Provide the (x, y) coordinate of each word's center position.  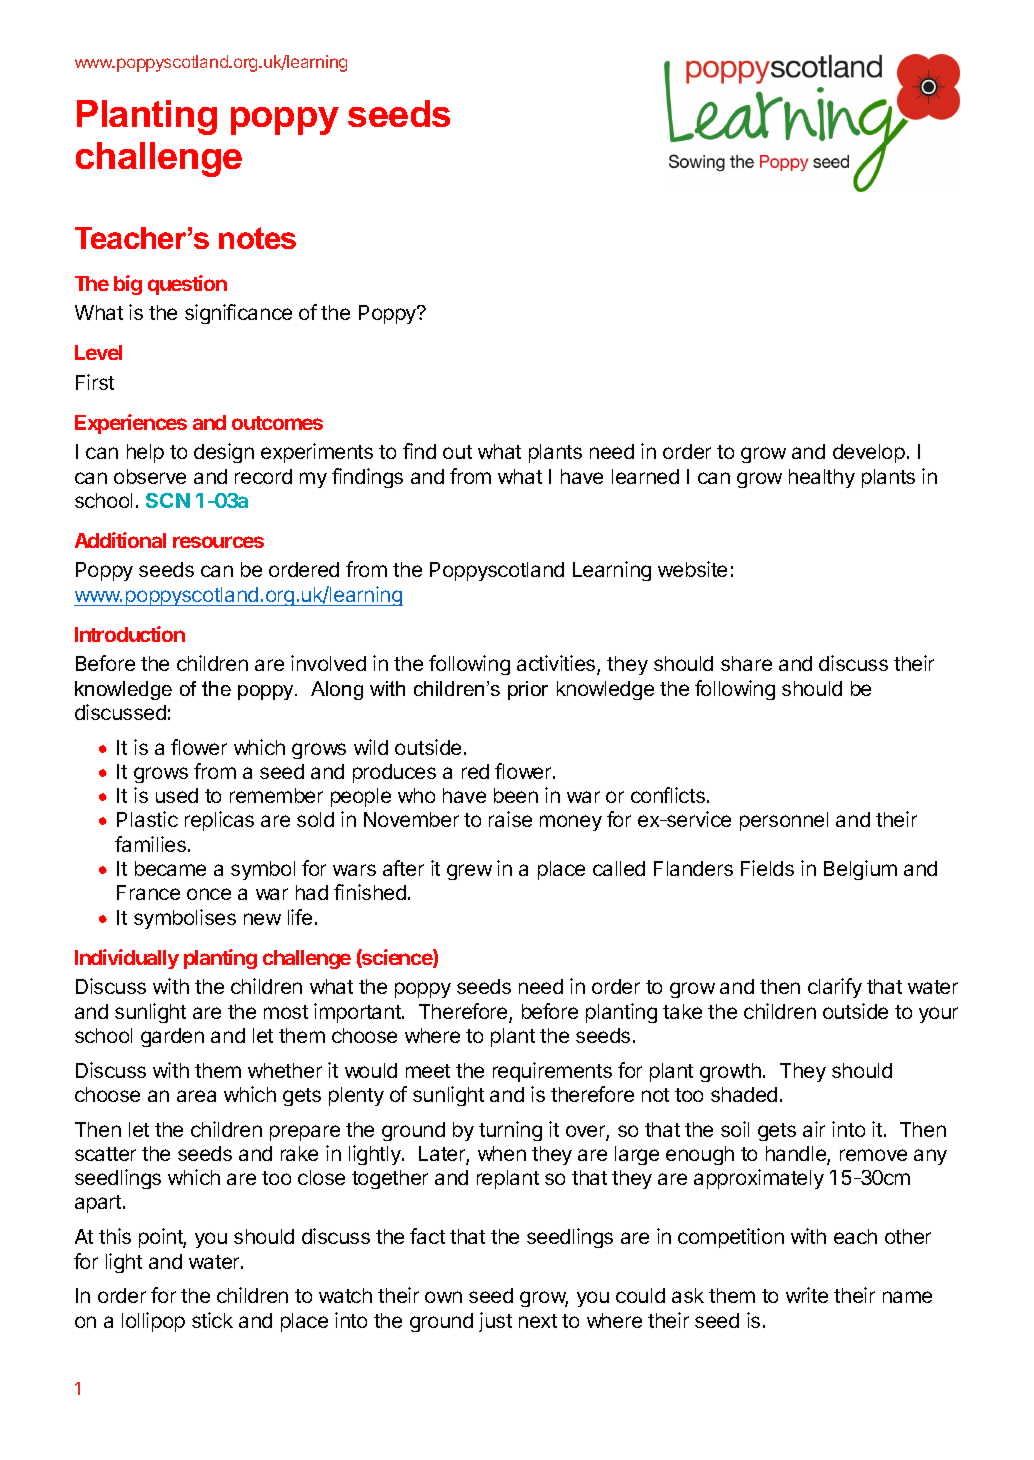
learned (645, 476)
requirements (552, 1072)
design (224, 453)
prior (528, 690)
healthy (822, 478)
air (814, 1129)
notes (257, 238)
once (209, 894)
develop (869, 453)
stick (212, 1320)
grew (469, 872)
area (196, 1096)
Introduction (130, 634)
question (187, 285)
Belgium (860, 870)
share (746, 663)
